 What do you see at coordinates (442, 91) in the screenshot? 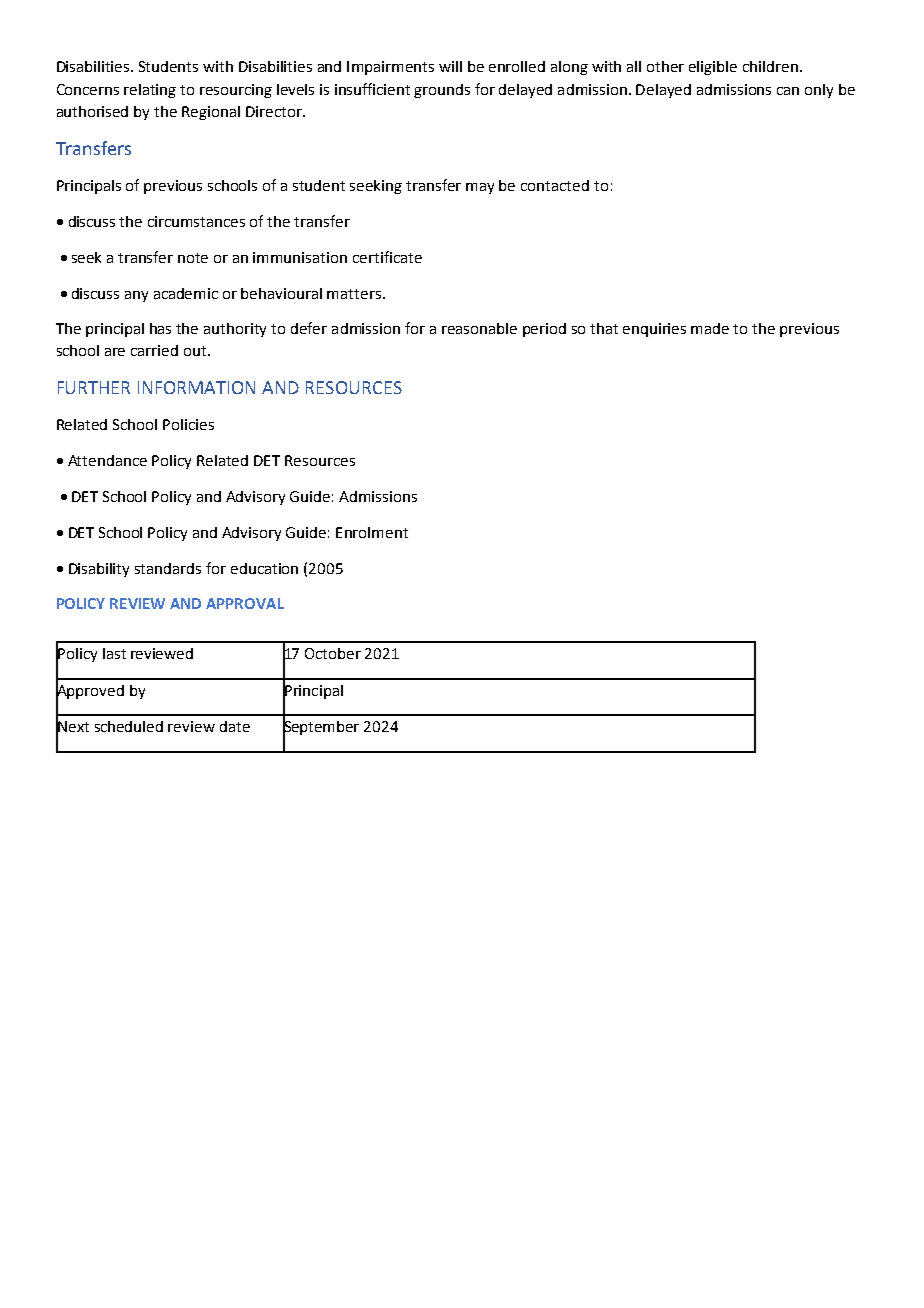
I see `grounds` at bounding box center [442, 91].
